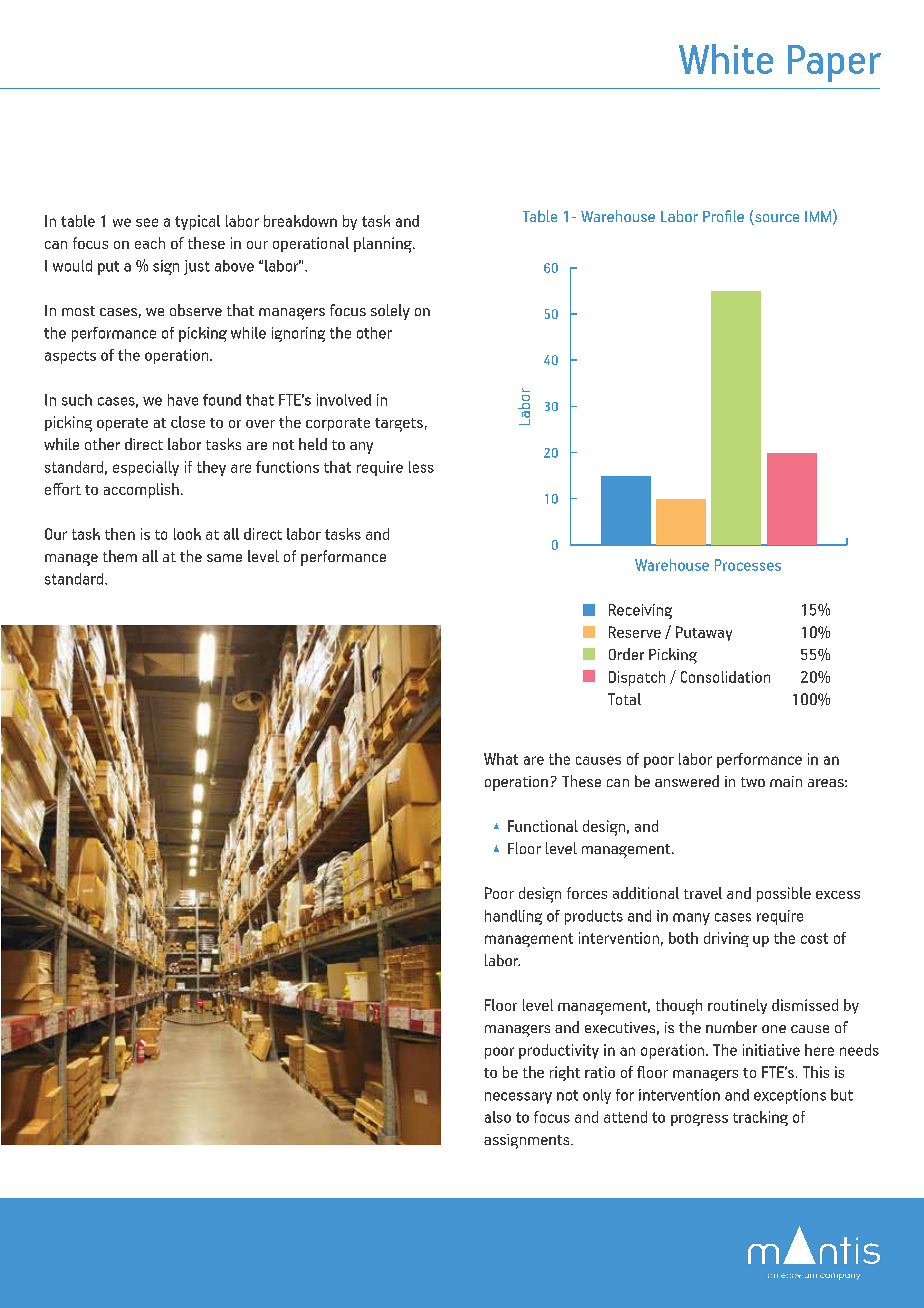  I want to click on Receiving, so click(640, 611).
